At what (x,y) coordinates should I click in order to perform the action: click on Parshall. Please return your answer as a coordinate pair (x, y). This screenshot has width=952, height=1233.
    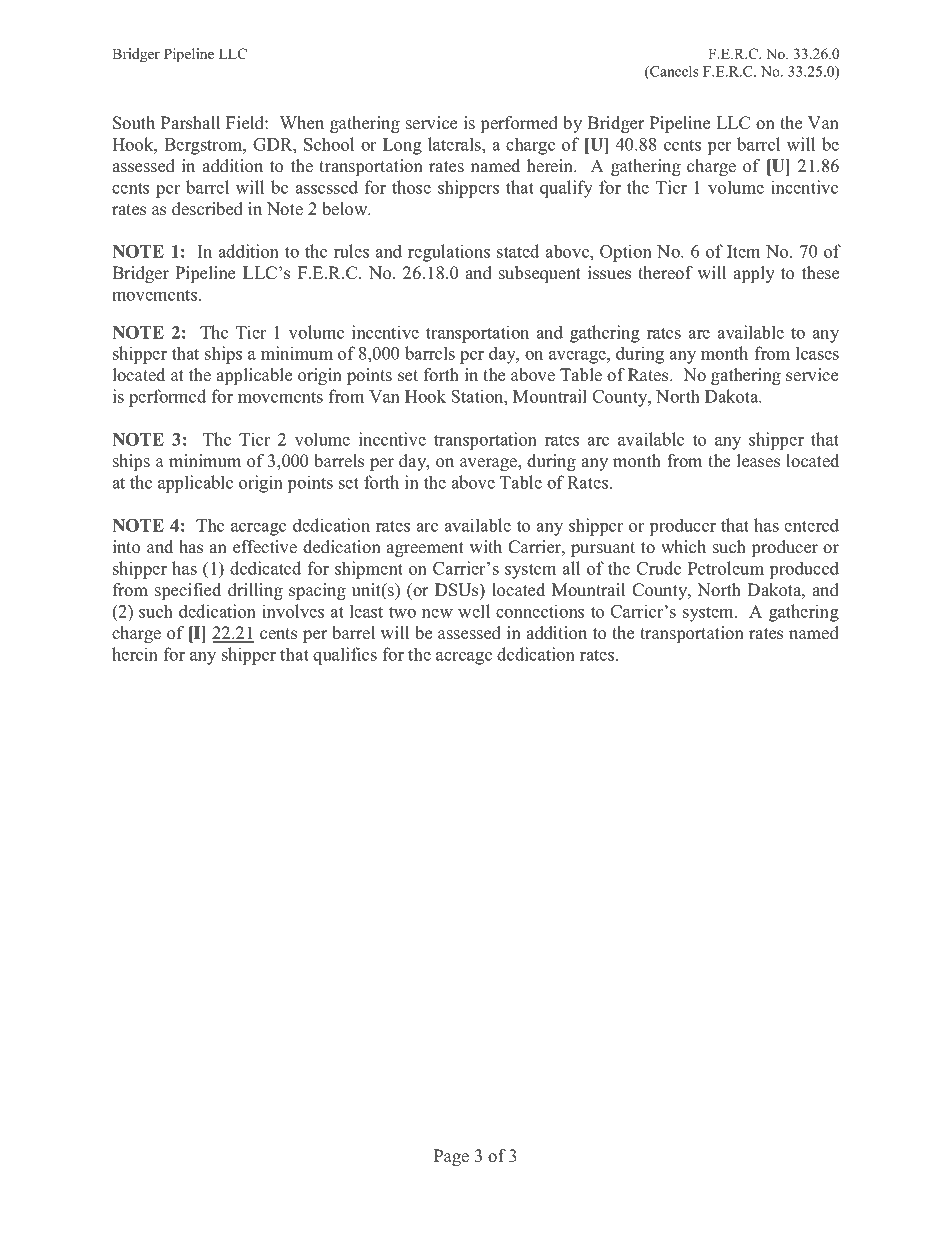
    Looking at the image, I should click on (190, 123).
